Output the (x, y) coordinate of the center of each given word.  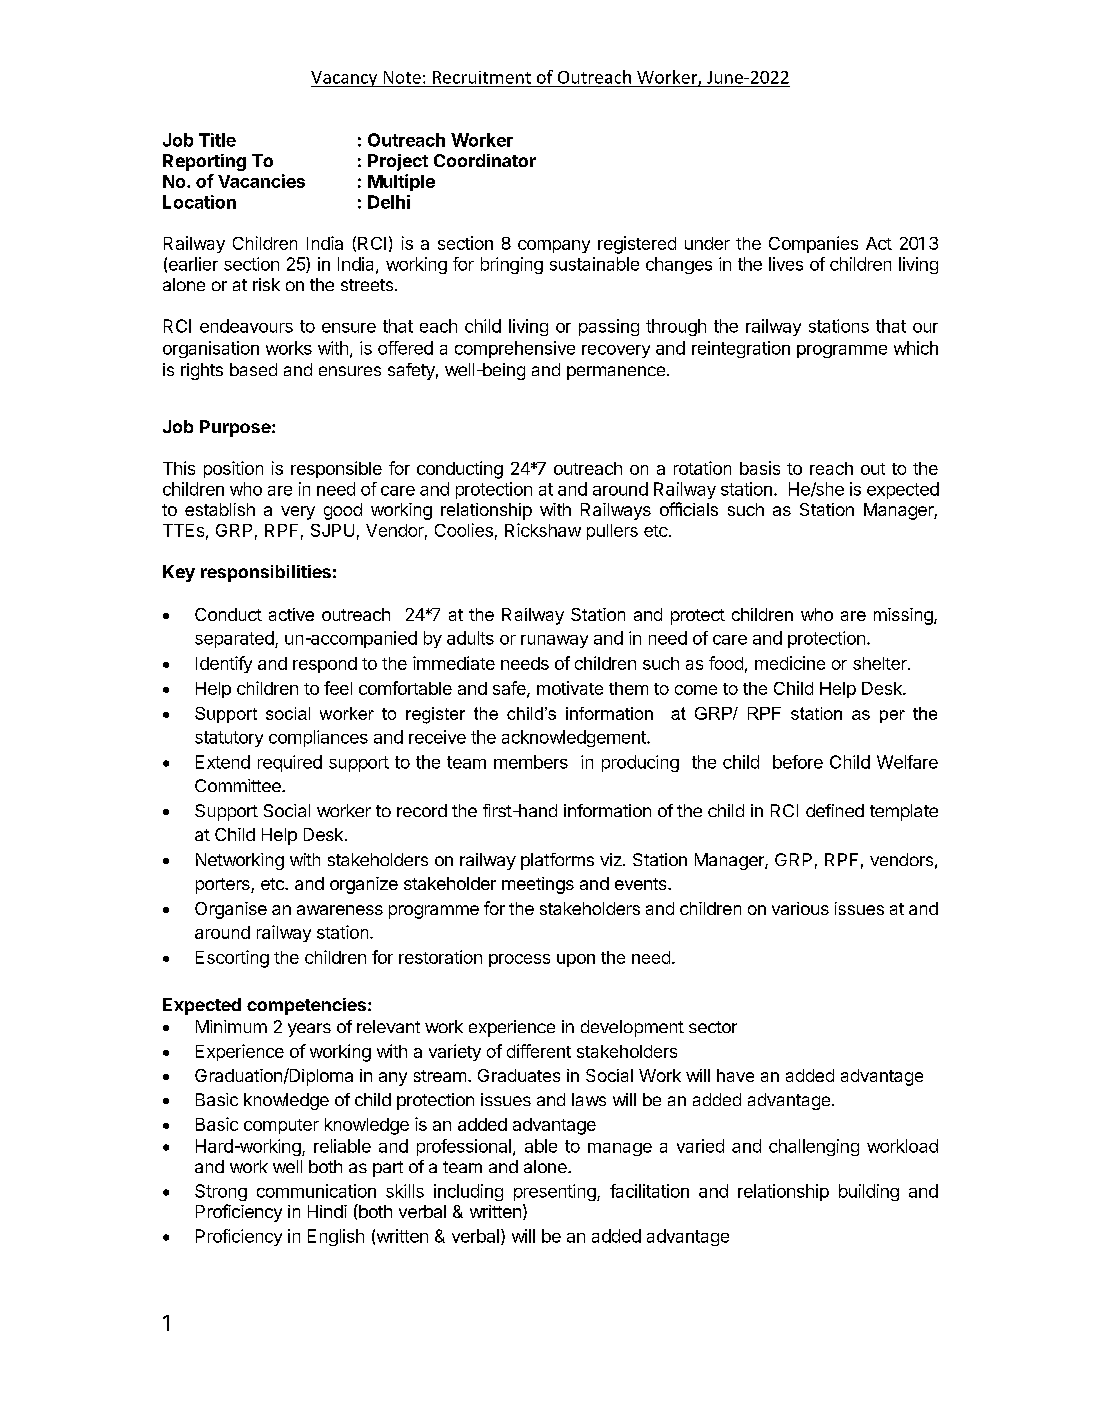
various (800, 908)
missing (904, 616)
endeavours (246, 326)
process (519, 960)
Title (217, 140)
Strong (221, 1192)
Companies (813, 244)
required (290, 763)
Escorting (232, 959)
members (531, 762)
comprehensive (515, 349)
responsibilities (266, 573)
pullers (612, 532)
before (798, 762)
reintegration (741, 349)
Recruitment (482, 77)
